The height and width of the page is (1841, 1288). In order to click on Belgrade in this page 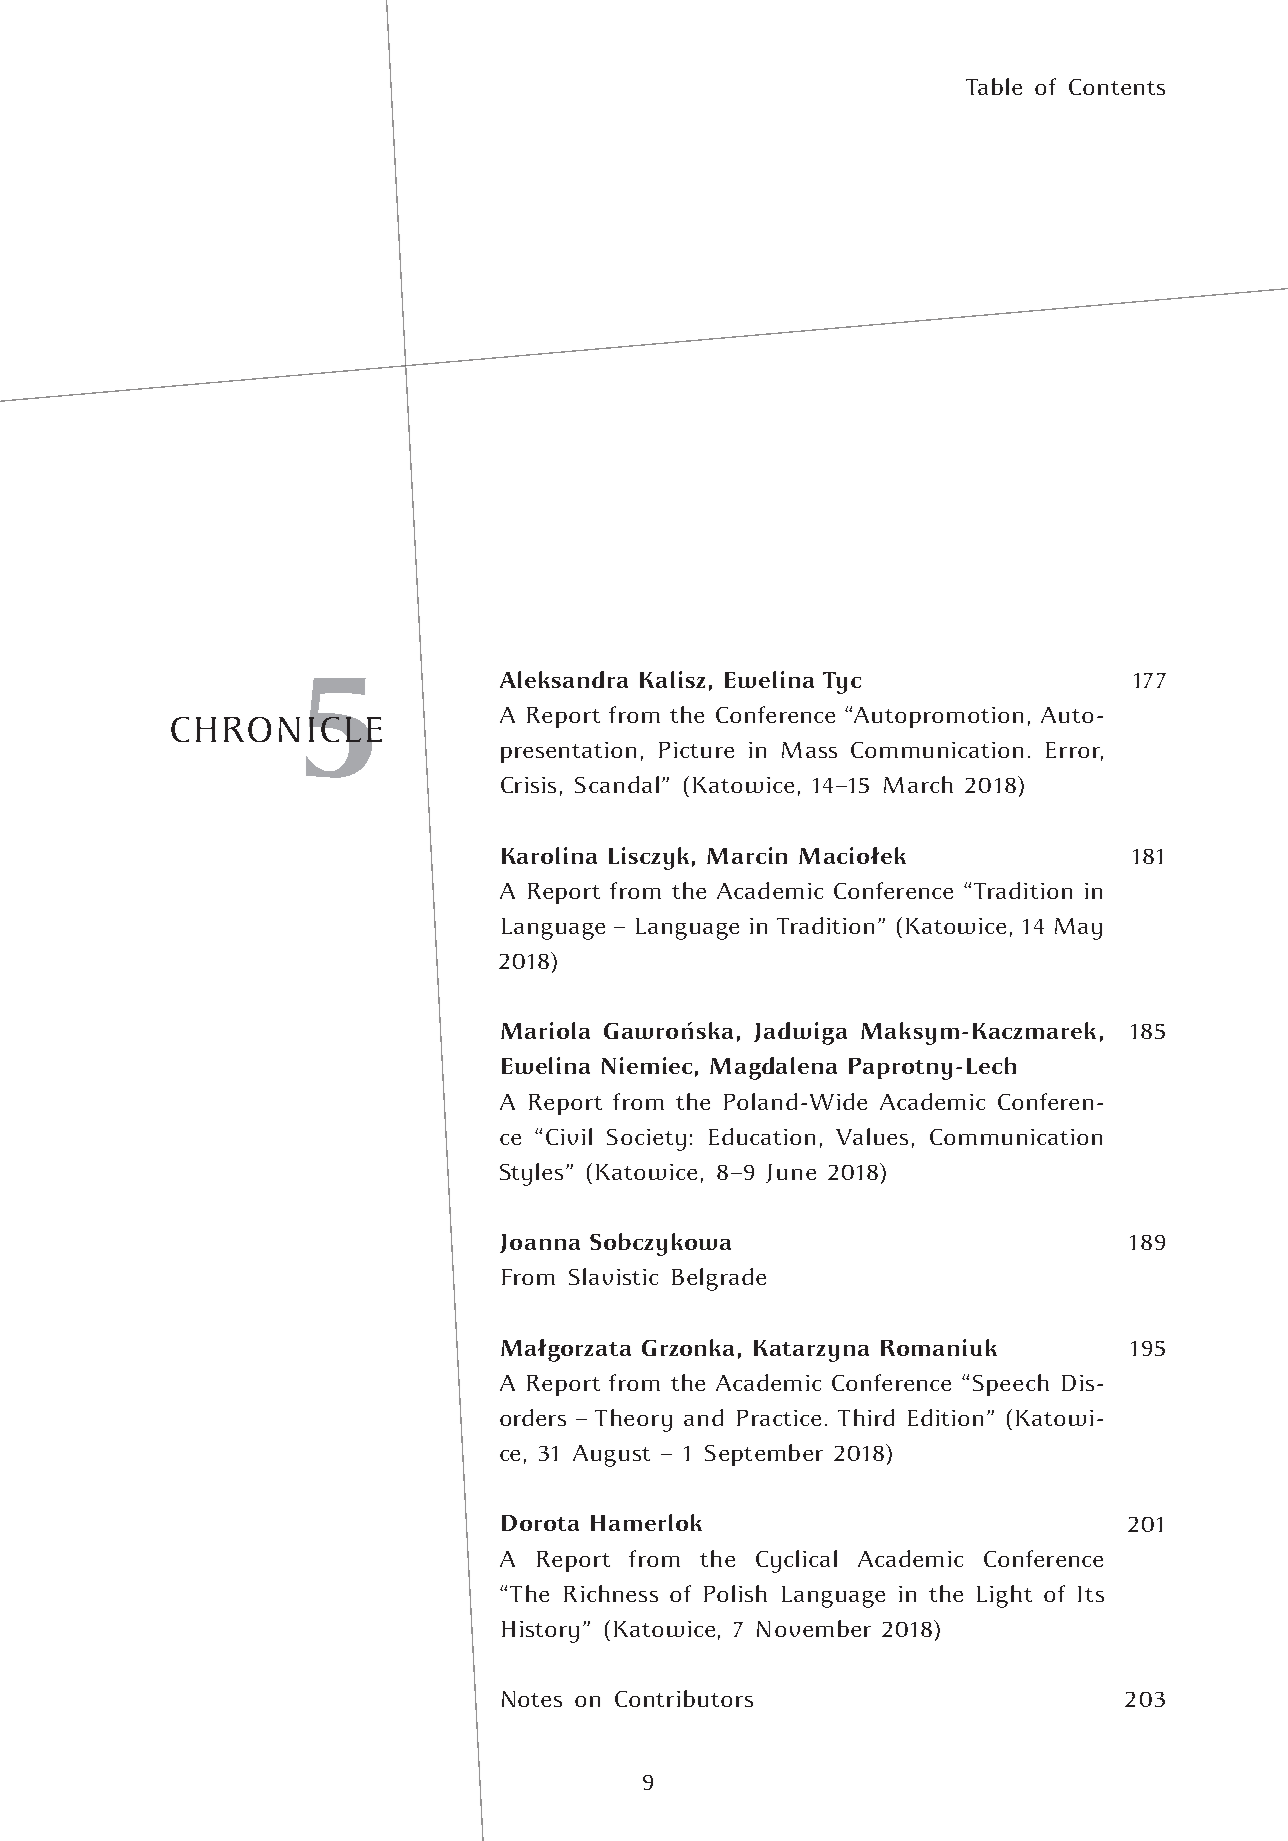, I will do `click(719, 1279)`.
